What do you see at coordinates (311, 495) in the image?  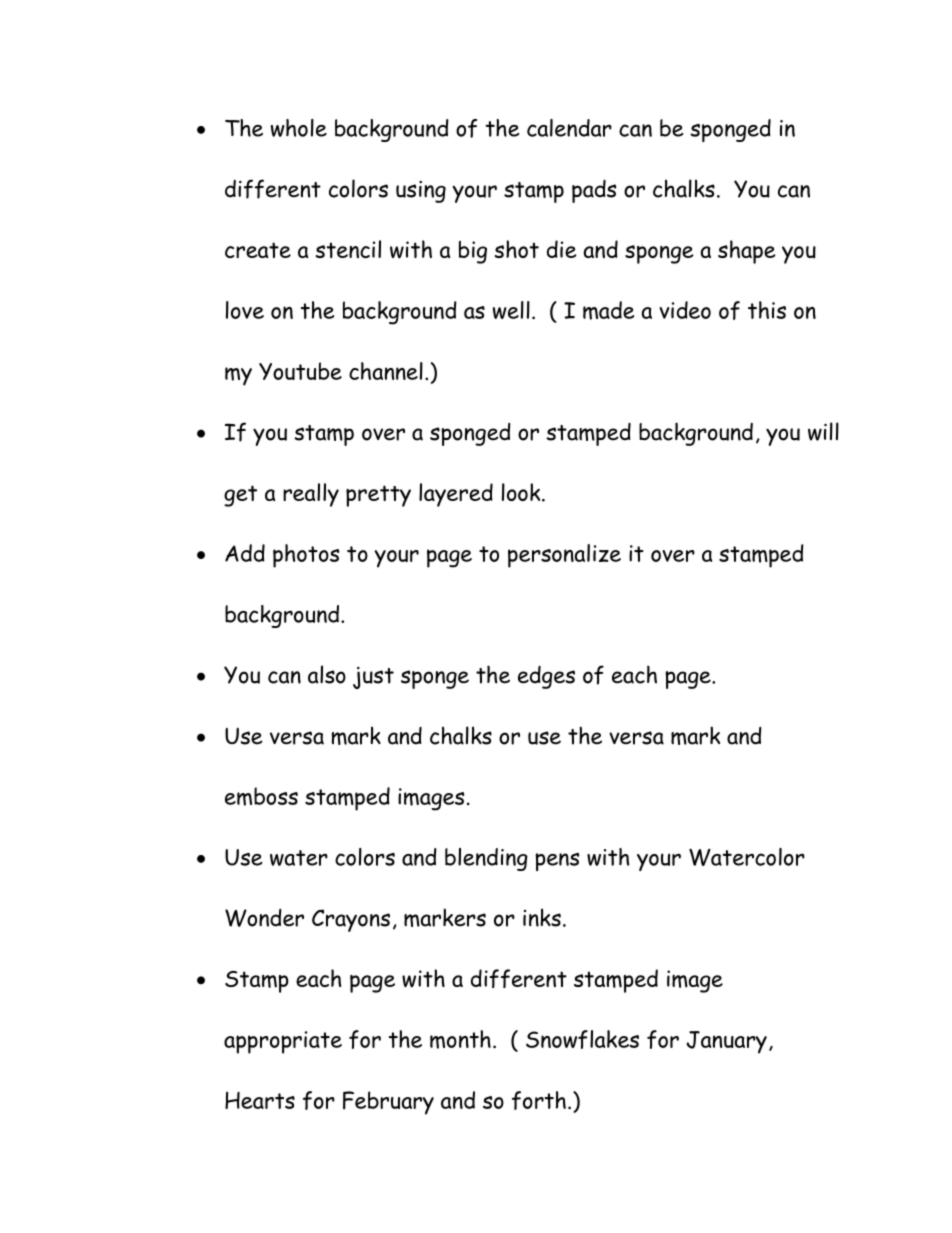 I see `really` at bounding box center [311, 495].
